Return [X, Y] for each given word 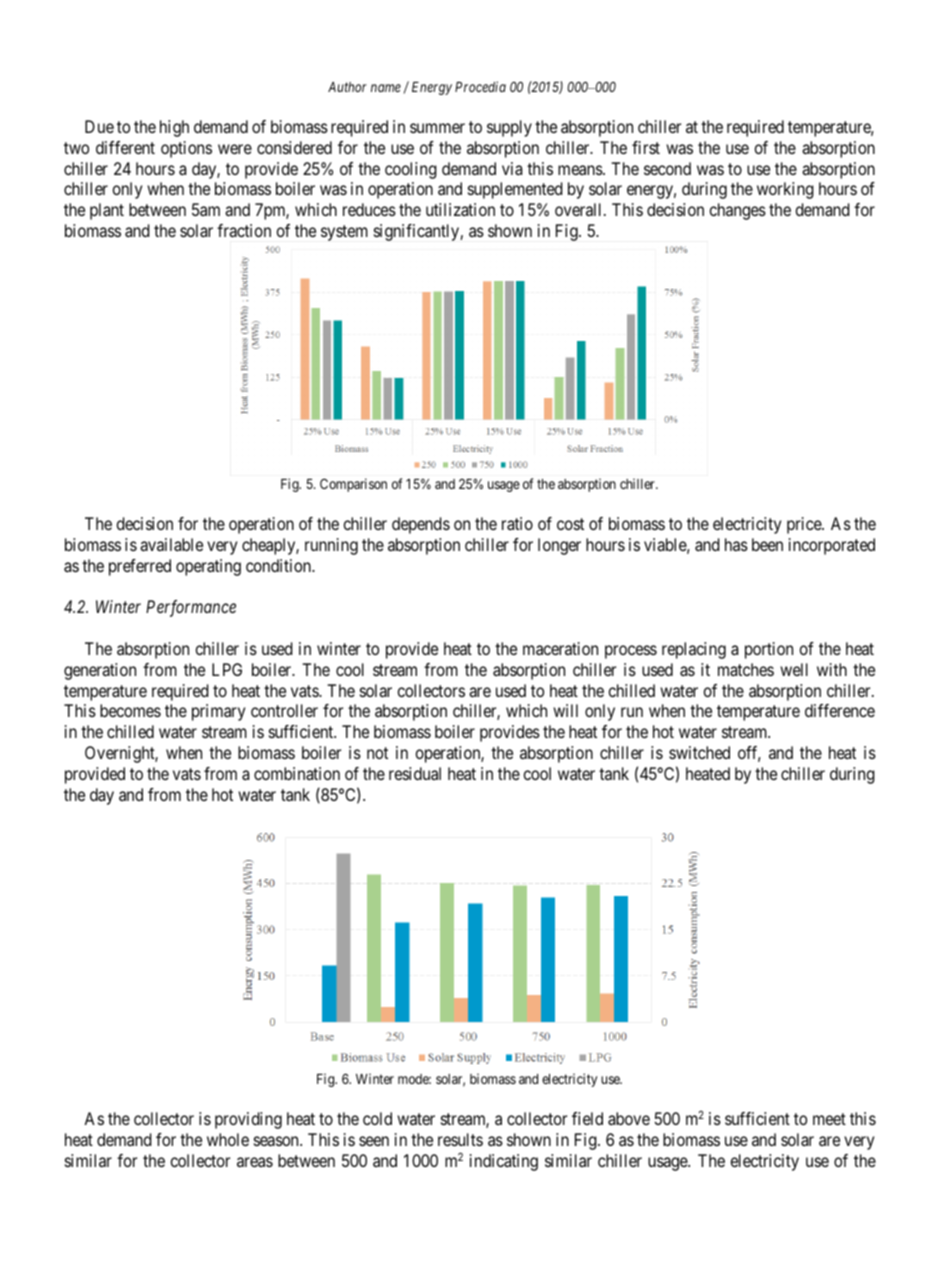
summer [437, 128]
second [667, 168]
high [174, 128]
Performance [191, 608]
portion [769, 650]
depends [421, 525]
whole [228, 1139]
